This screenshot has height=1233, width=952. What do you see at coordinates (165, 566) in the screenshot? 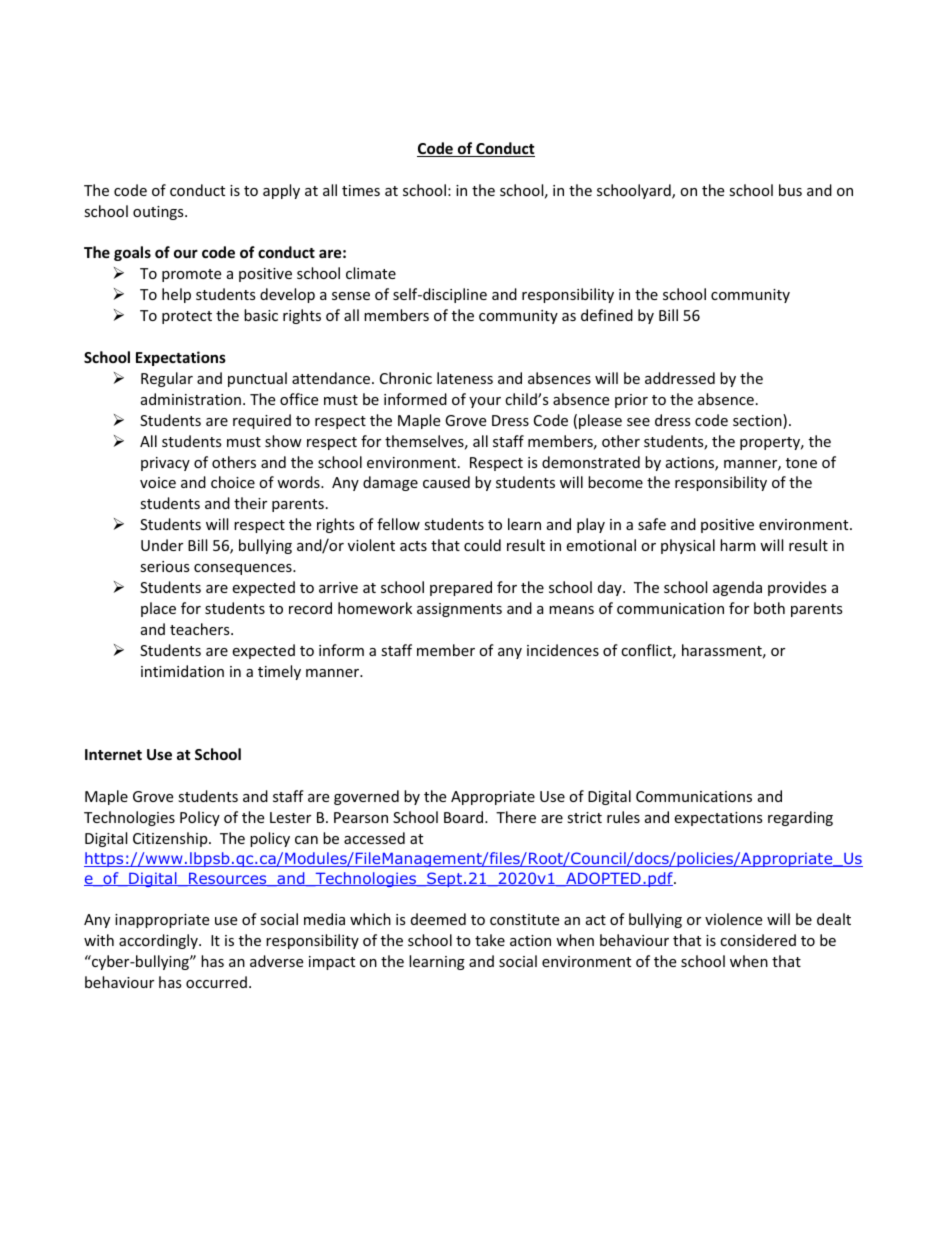
I see `serious` at bounding box center [165, 566].
